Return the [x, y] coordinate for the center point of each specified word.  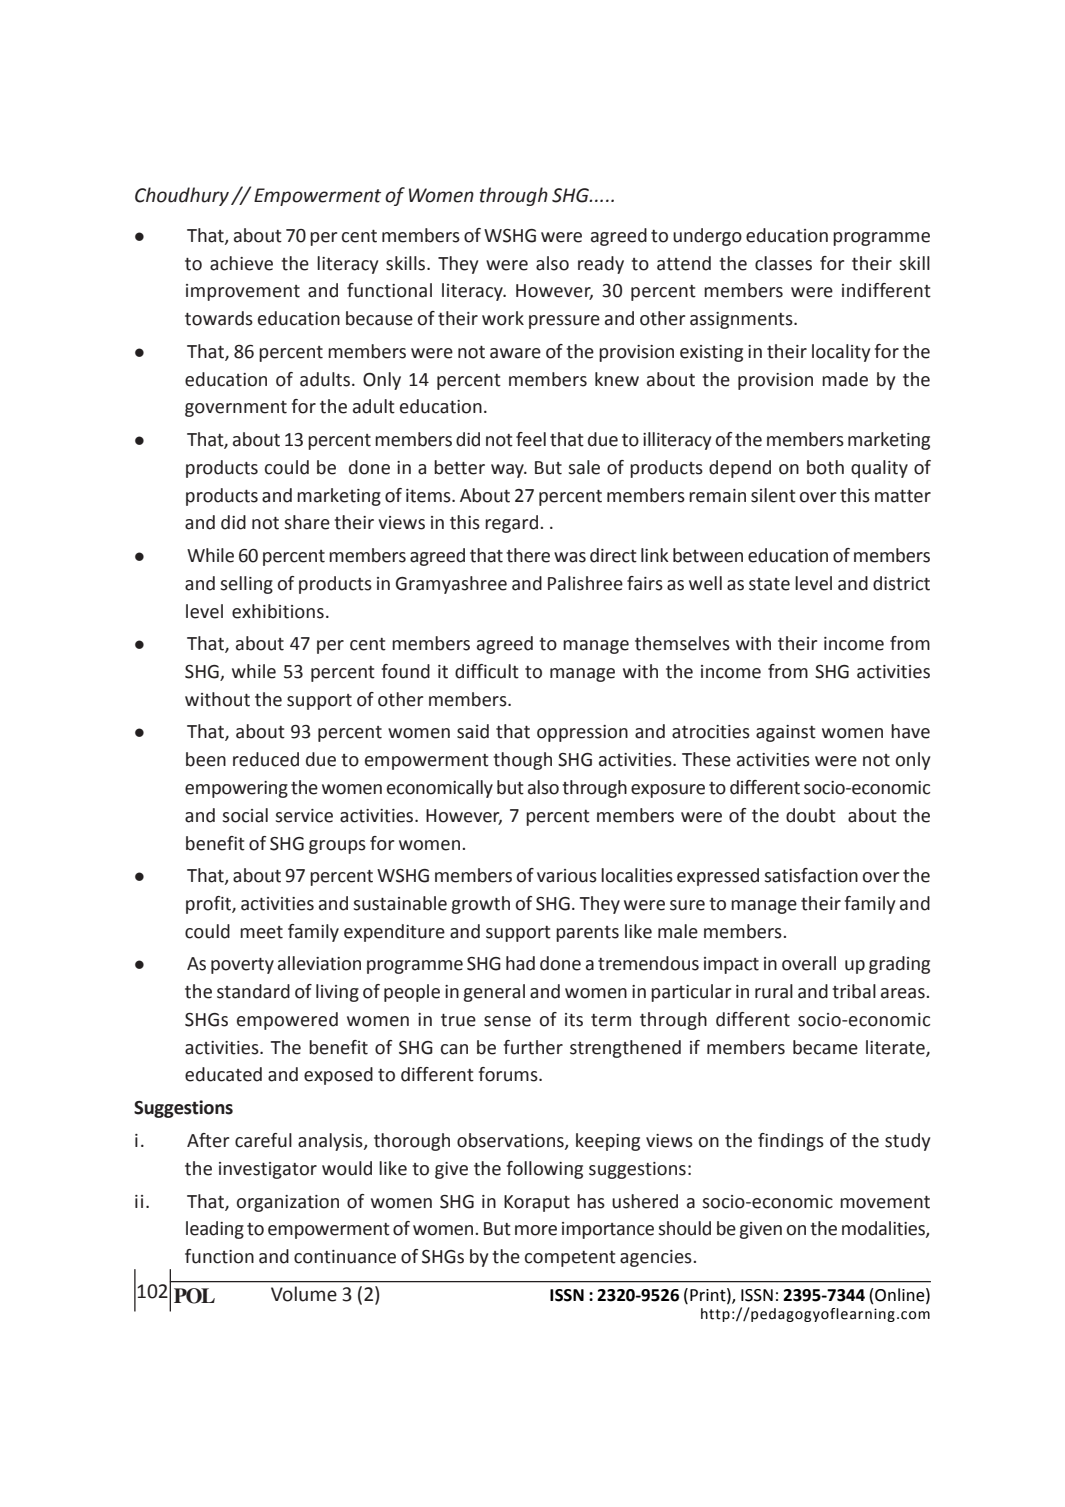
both [825, 467]
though [522, 761]
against [786, 733]
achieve [241, 263]
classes [783, 263]
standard [253, 991]
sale [584, 467]
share [307, 522]
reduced [266, 759]
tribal [854, 991]
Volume [304, 1294]
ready [601, 265]
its [574, 1020]
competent [570, 1259]
